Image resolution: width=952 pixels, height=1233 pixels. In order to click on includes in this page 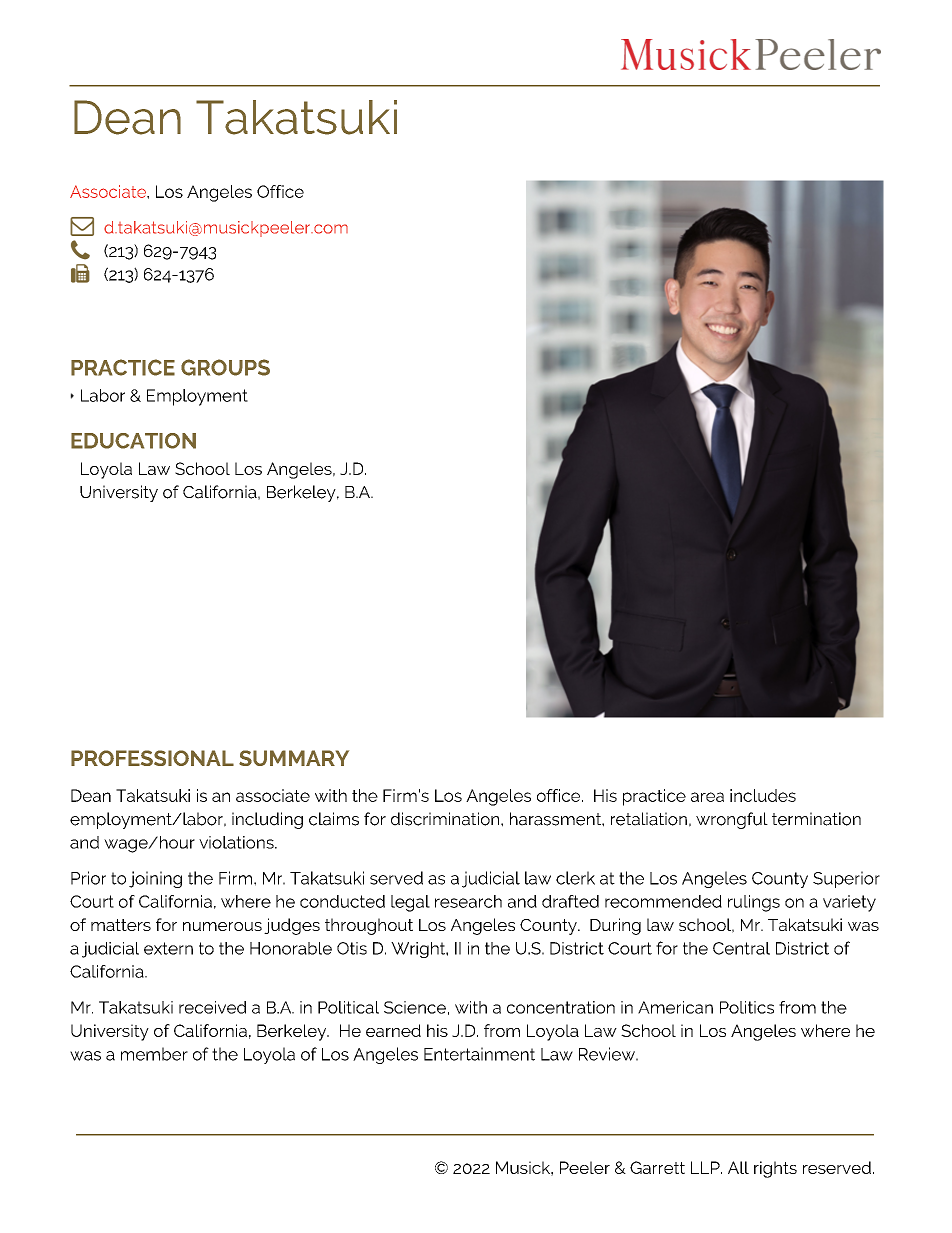, I will do `click(763, 795)`.
